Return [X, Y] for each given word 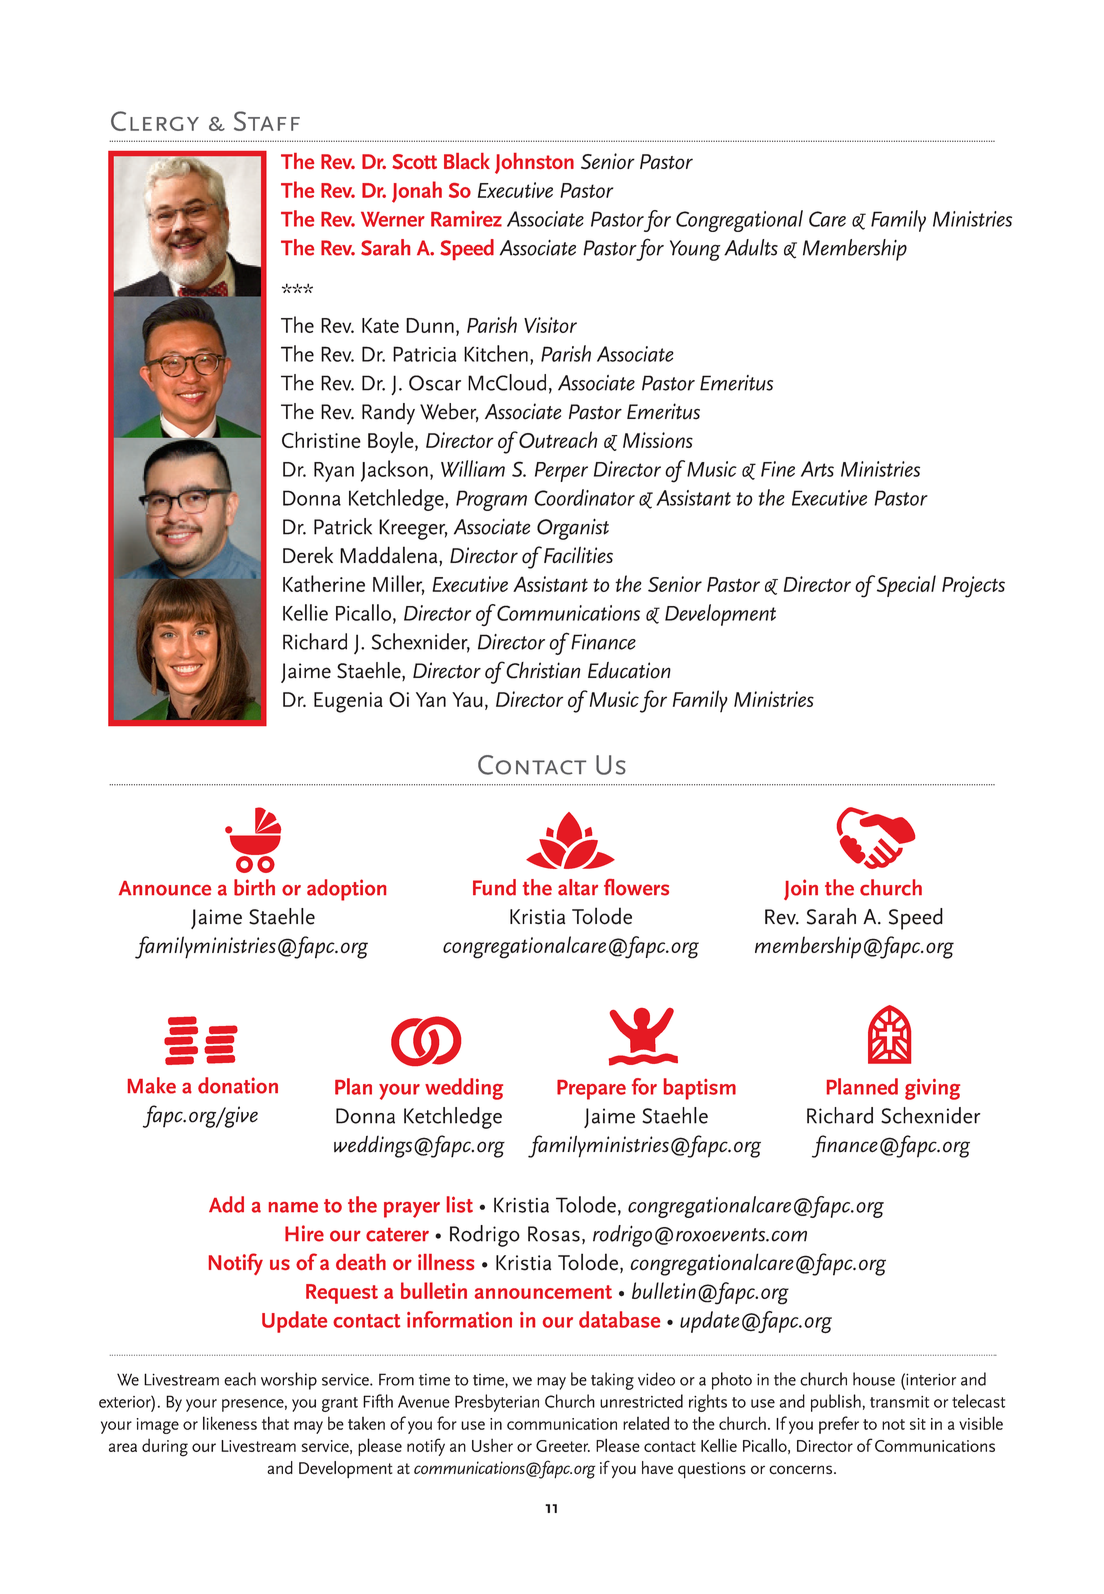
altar [578, 887]
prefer [839, 1425]
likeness [230, 1423]
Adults [751, 247]
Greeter [563, 1446]
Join [801, 889]
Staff [267, 121]
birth [254, 887]
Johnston [534, 163]
